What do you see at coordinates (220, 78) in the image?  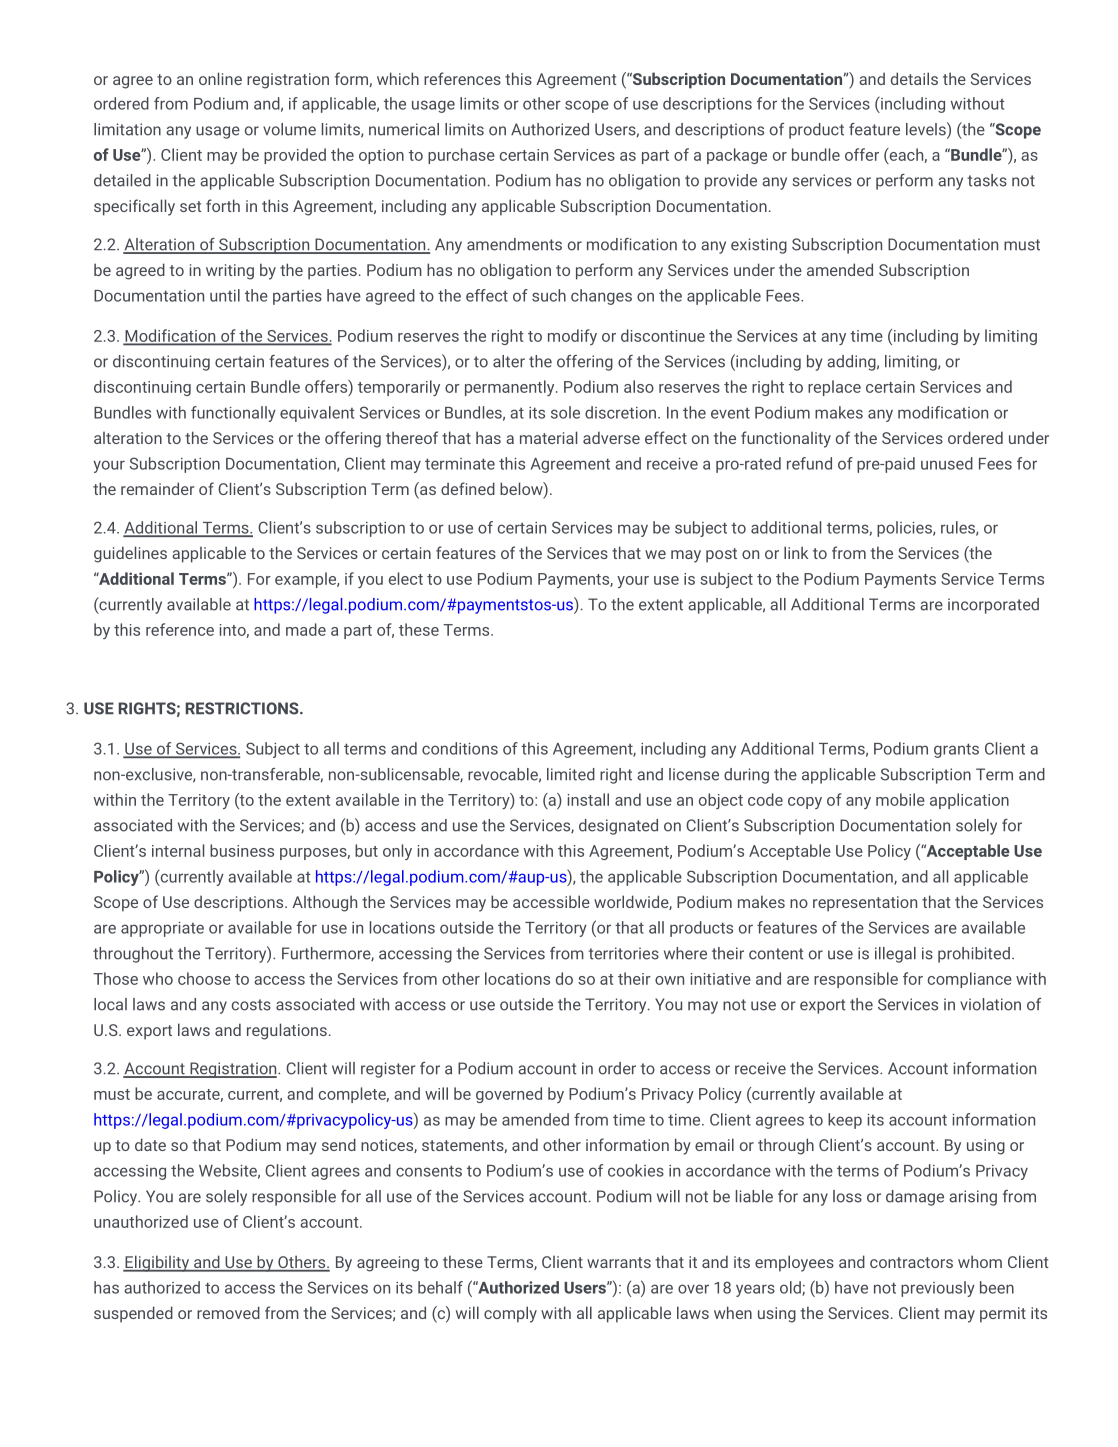 I see `online` at bounding box center [220, 78].
